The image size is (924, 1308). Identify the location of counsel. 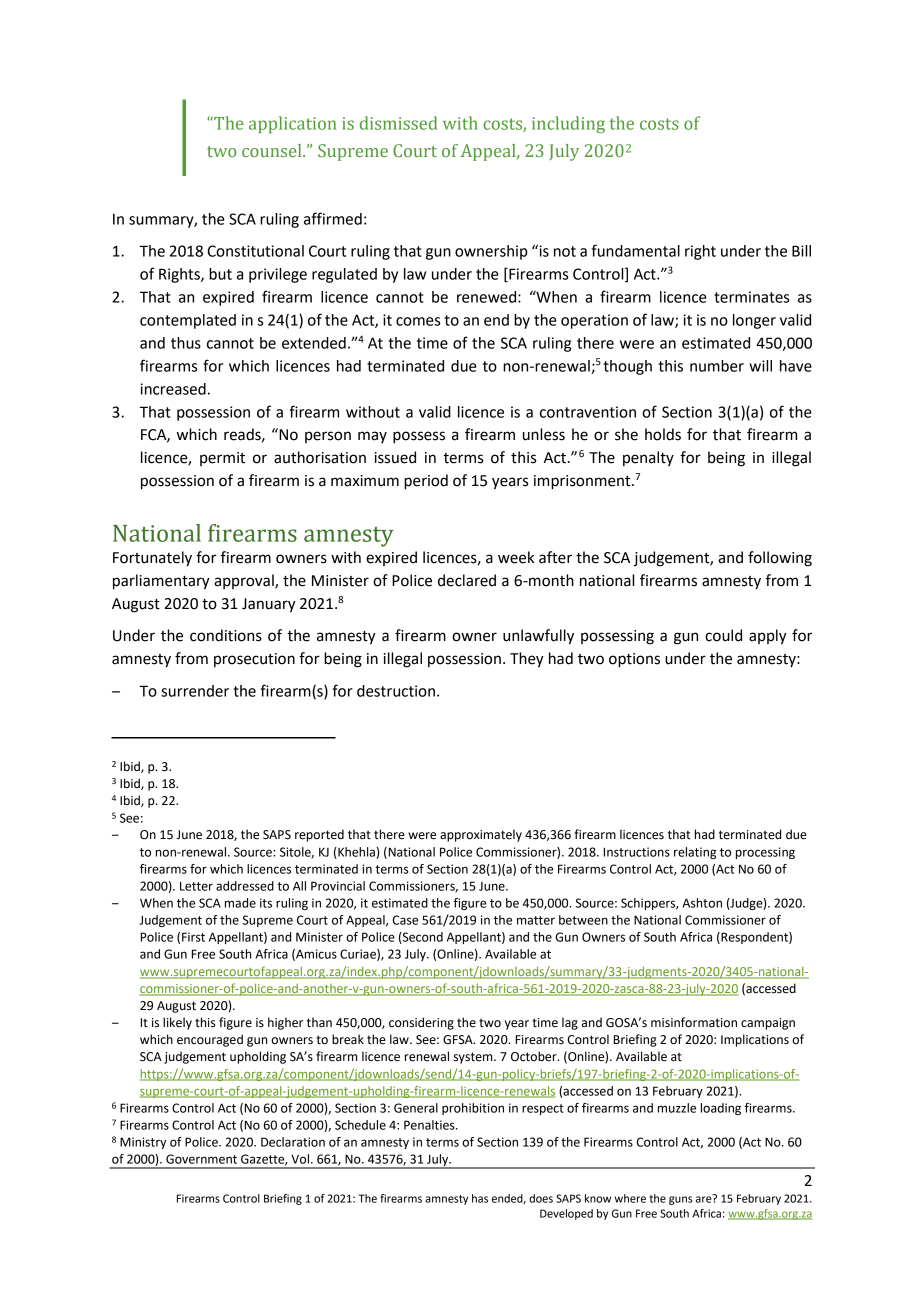
(273, 150).
